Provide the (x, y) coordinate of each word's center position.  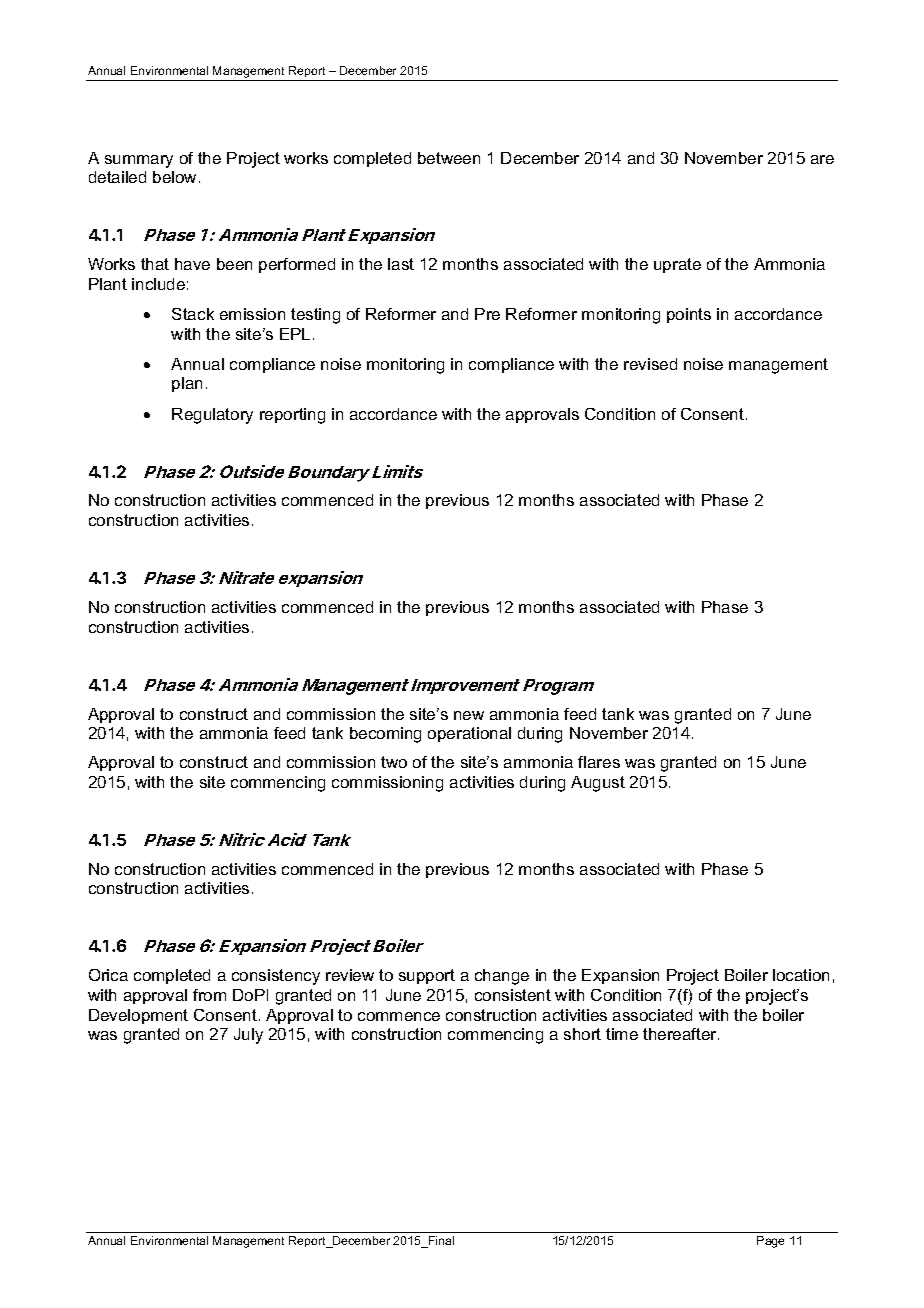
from (209, 995)
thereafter (681, 1034)
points (689, 315)
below (174, 177)
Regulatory (212, 416)
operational (469, 734)
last (401, 264)
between (449, 158)
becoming (385, 735)
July (248, 1036)
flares (599, 762)
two (394, 762)
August (598, 784)
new (469, 715)
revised (650, 364)
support (427, 976)
